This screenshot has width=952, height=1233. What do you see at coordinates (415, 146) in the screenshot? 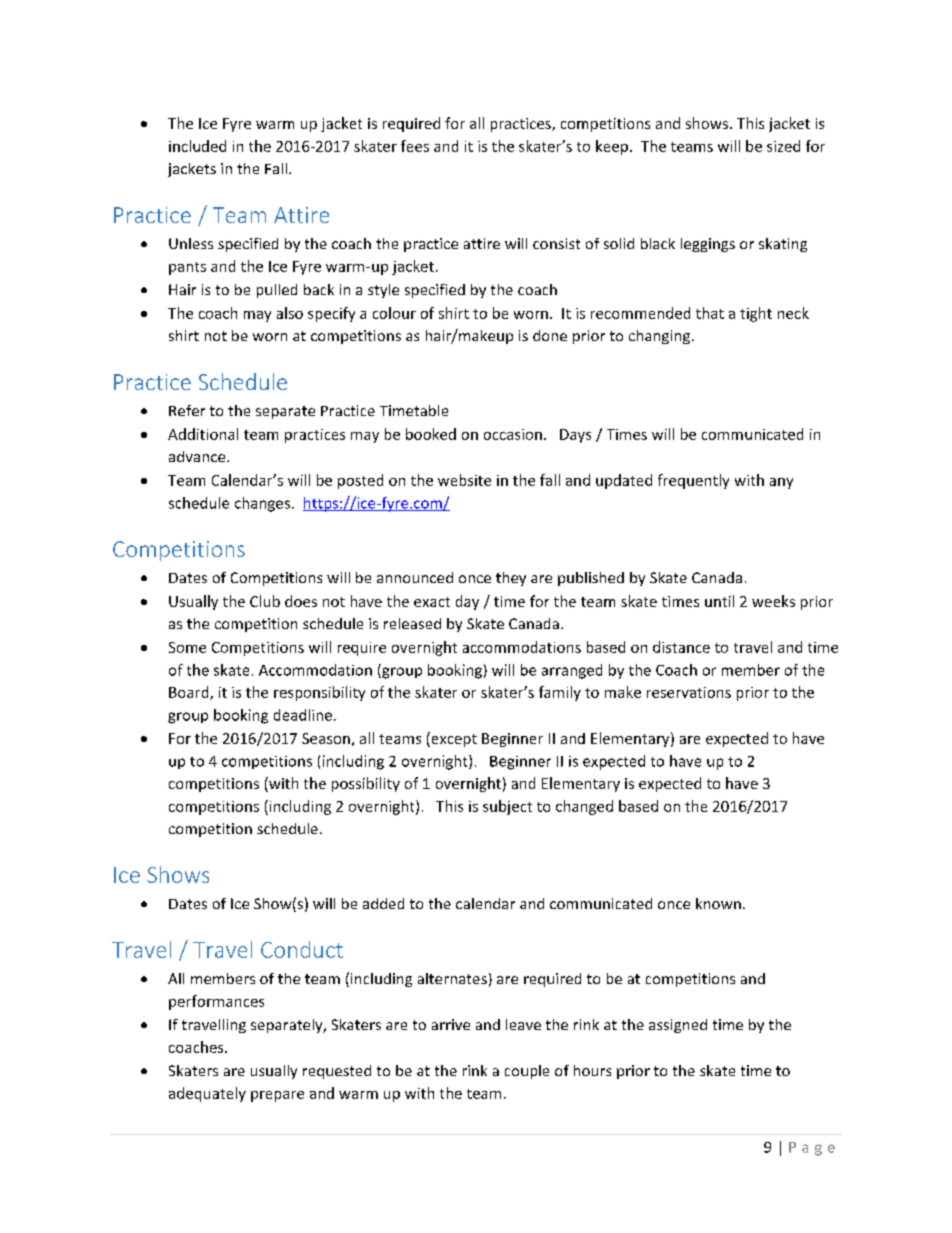
I see `fees` at bounding box center [415, 146].
